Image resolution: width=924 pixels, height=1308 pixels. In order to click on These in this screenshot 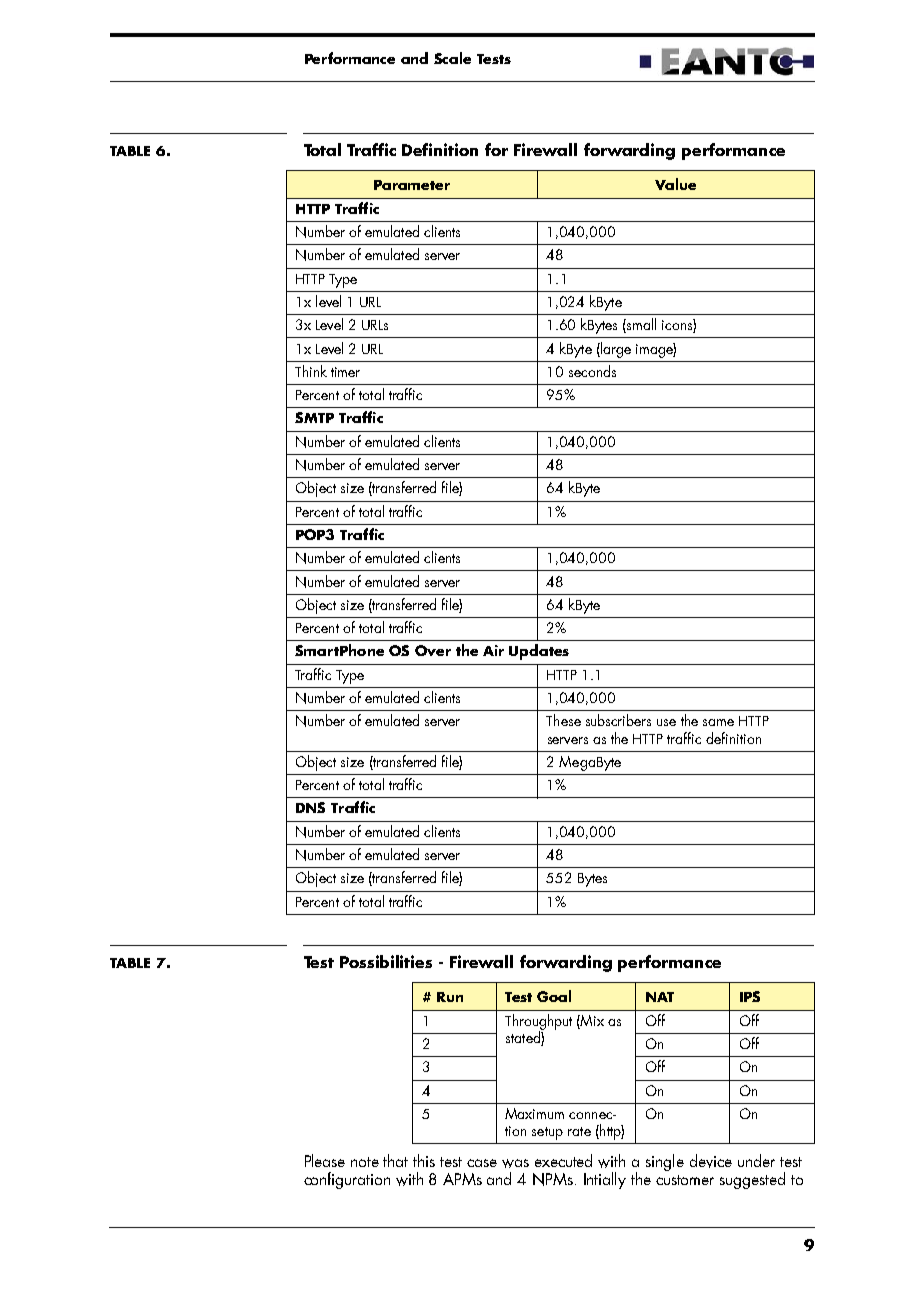, I will do `click(563, 720)`.
